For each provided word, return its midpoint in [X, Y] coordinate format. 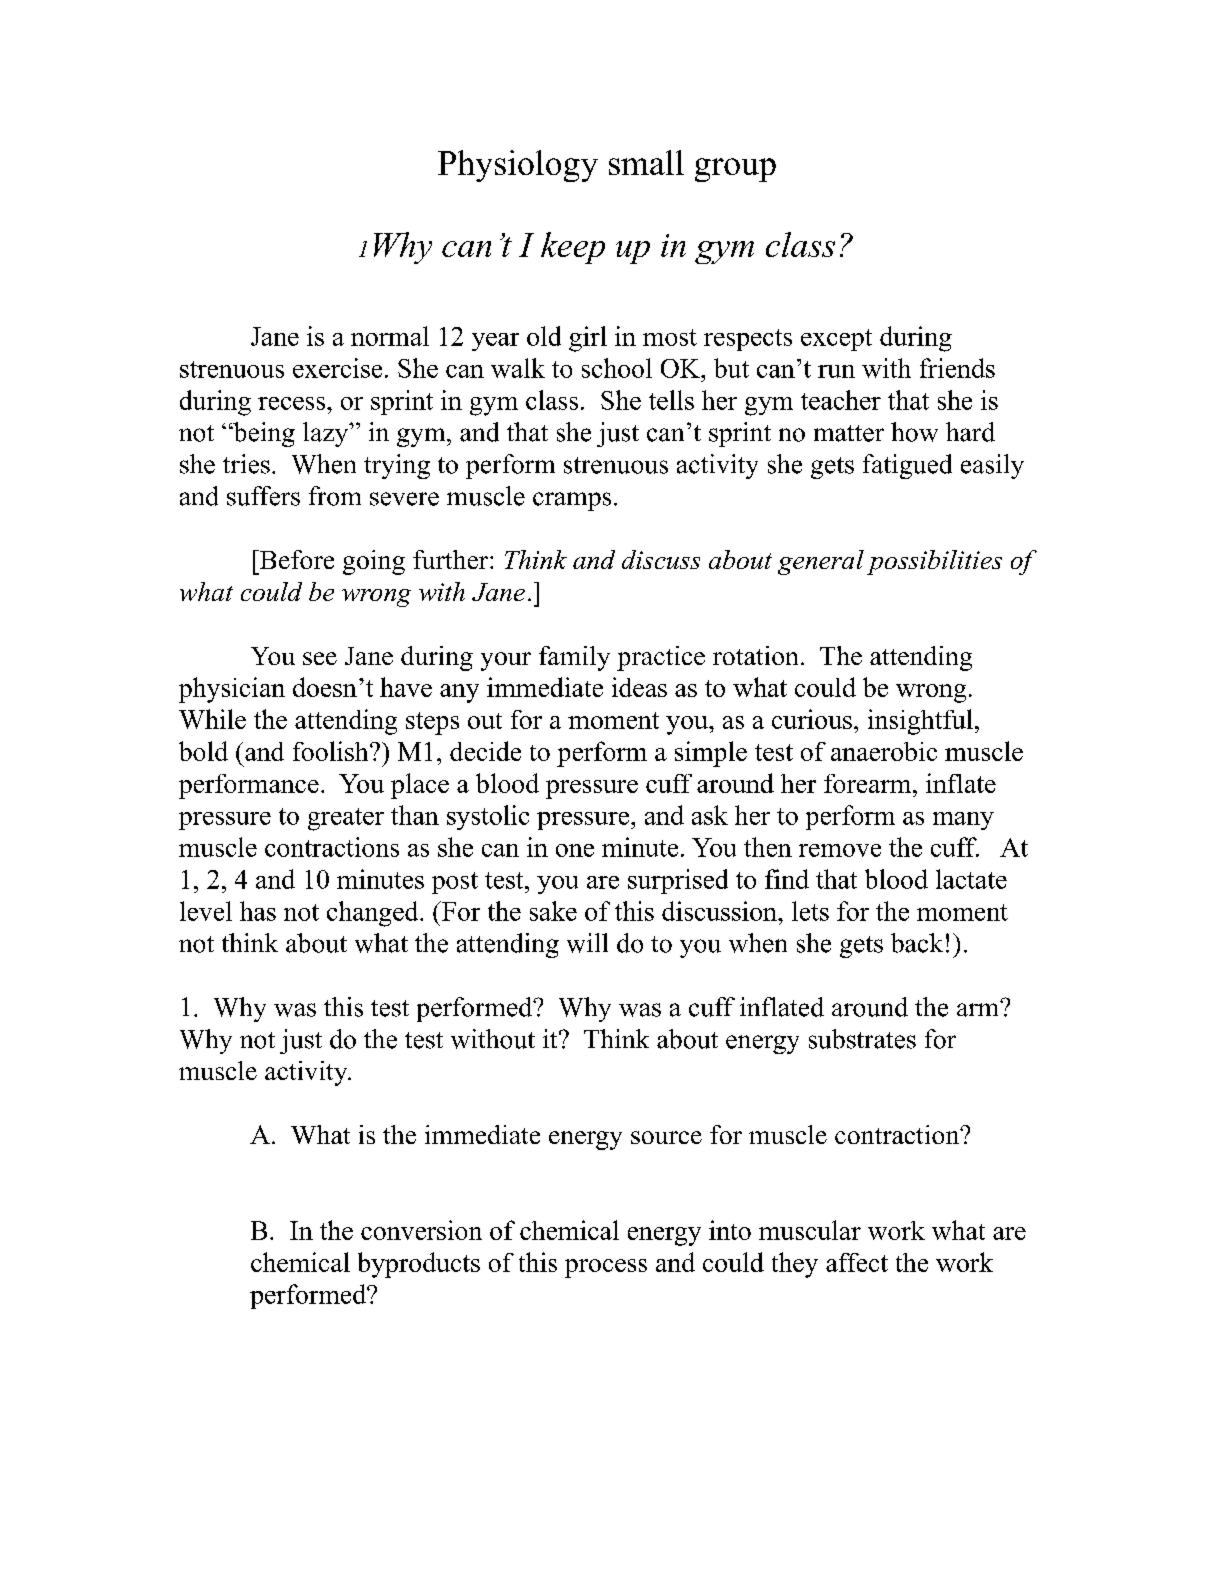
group [735, 170]
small [646, 162]
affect [857, 1262]
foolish [332, 751]
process [606, 1268]
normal [390, 336]
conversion [421, 1230]
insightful [920, 722]
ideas [639, 687]
